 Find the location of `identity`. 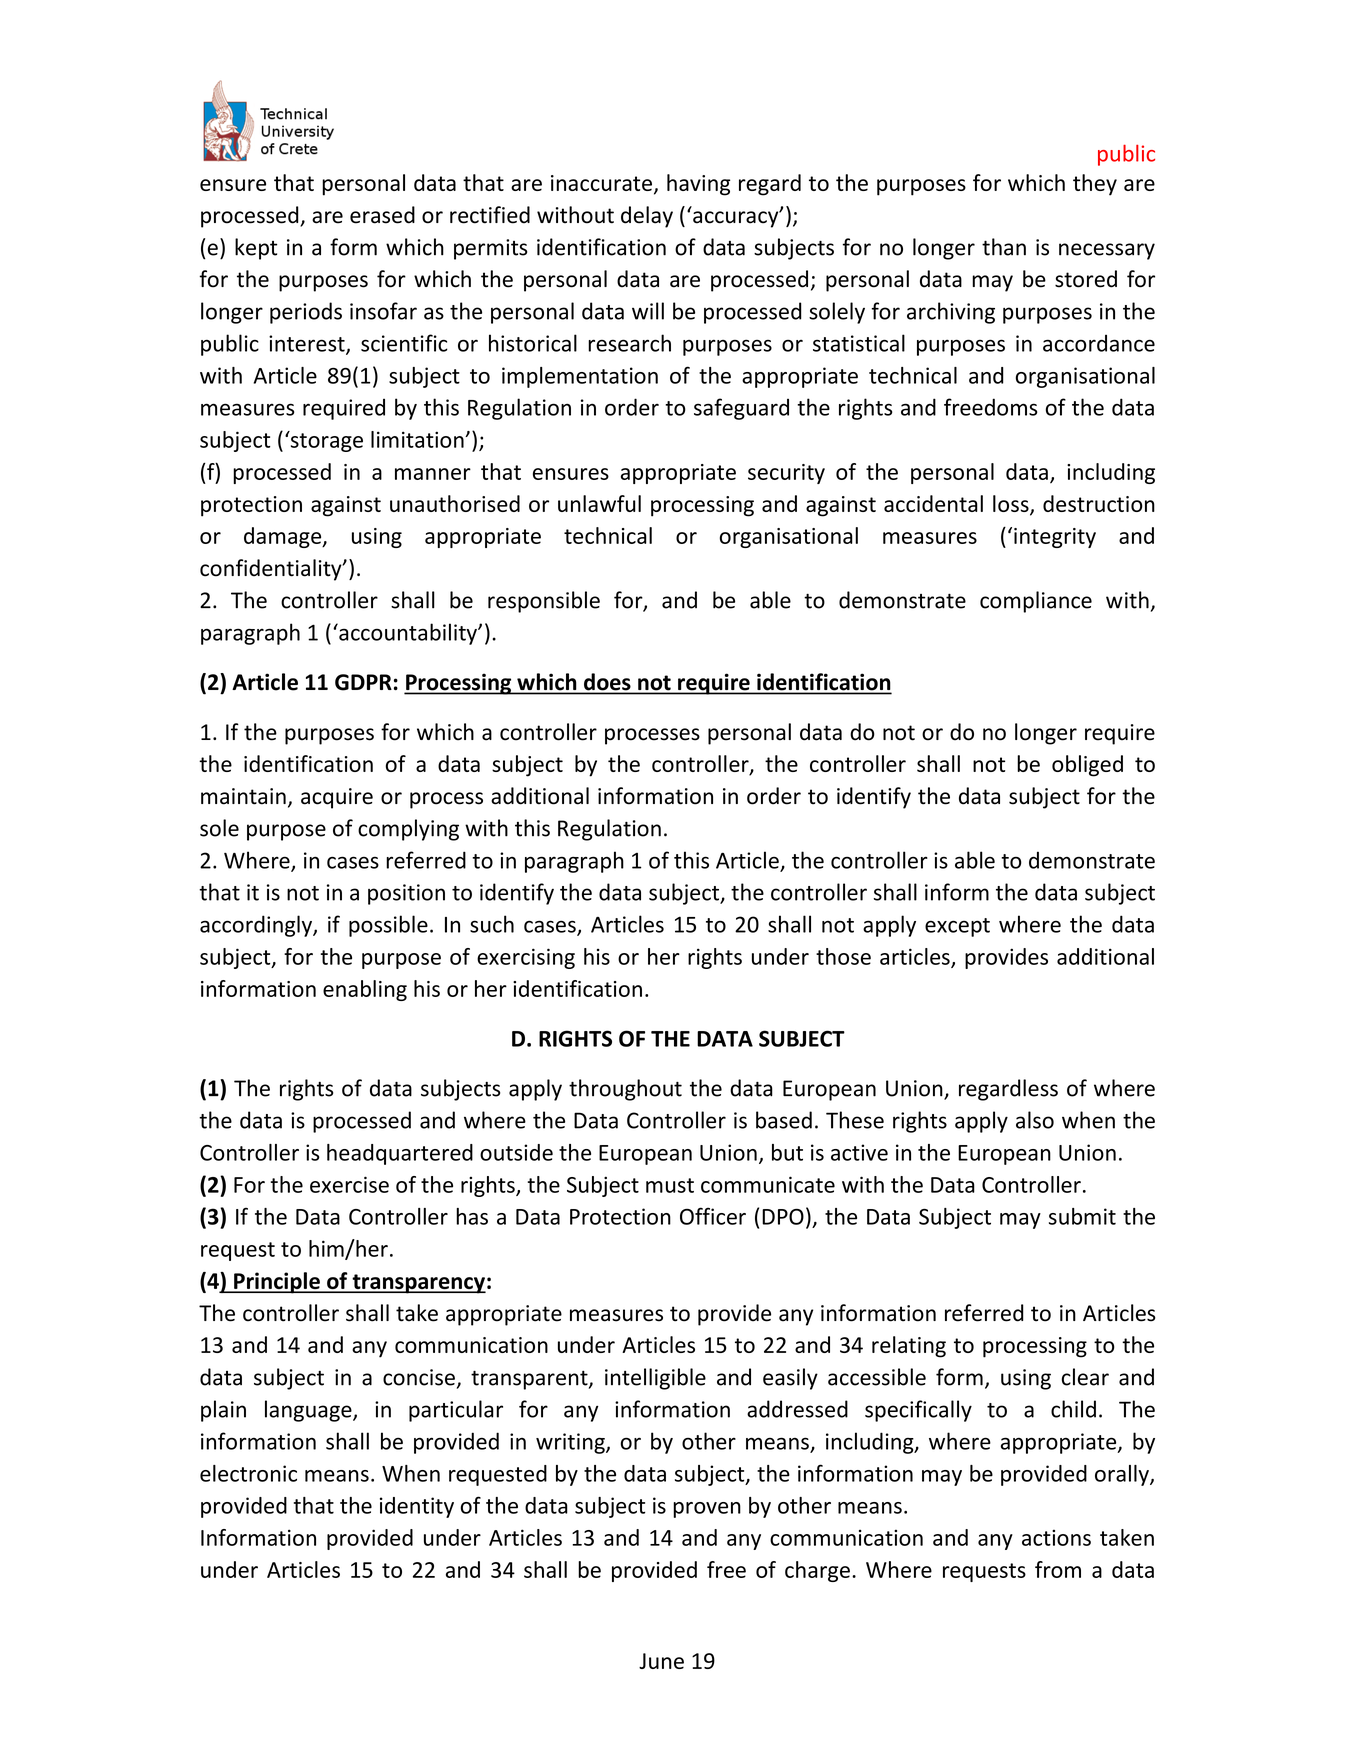

identity is located at coordinates (417, 1507).
